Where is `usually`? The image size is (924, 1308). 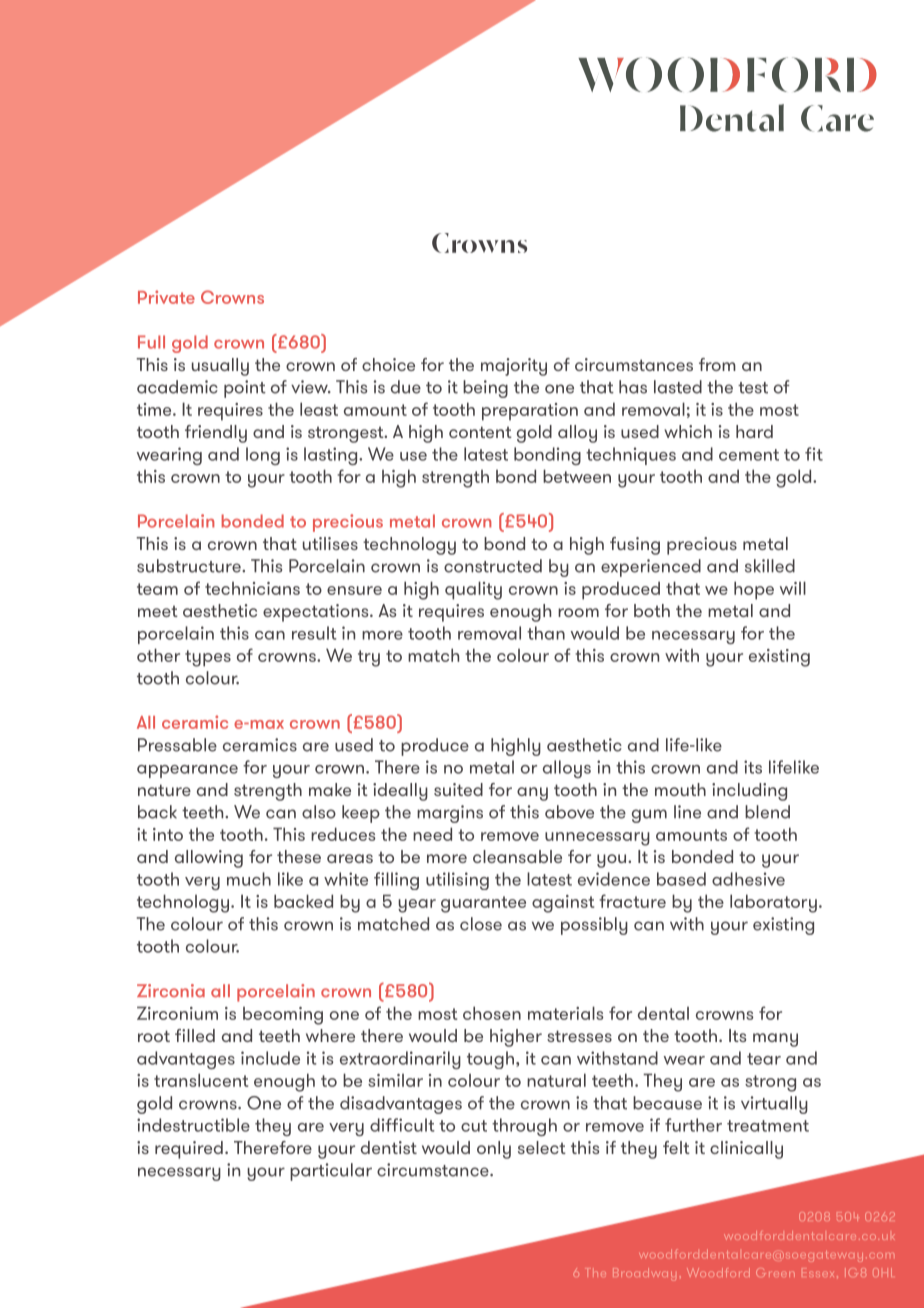 usually is located at coordinates (220, 367).
